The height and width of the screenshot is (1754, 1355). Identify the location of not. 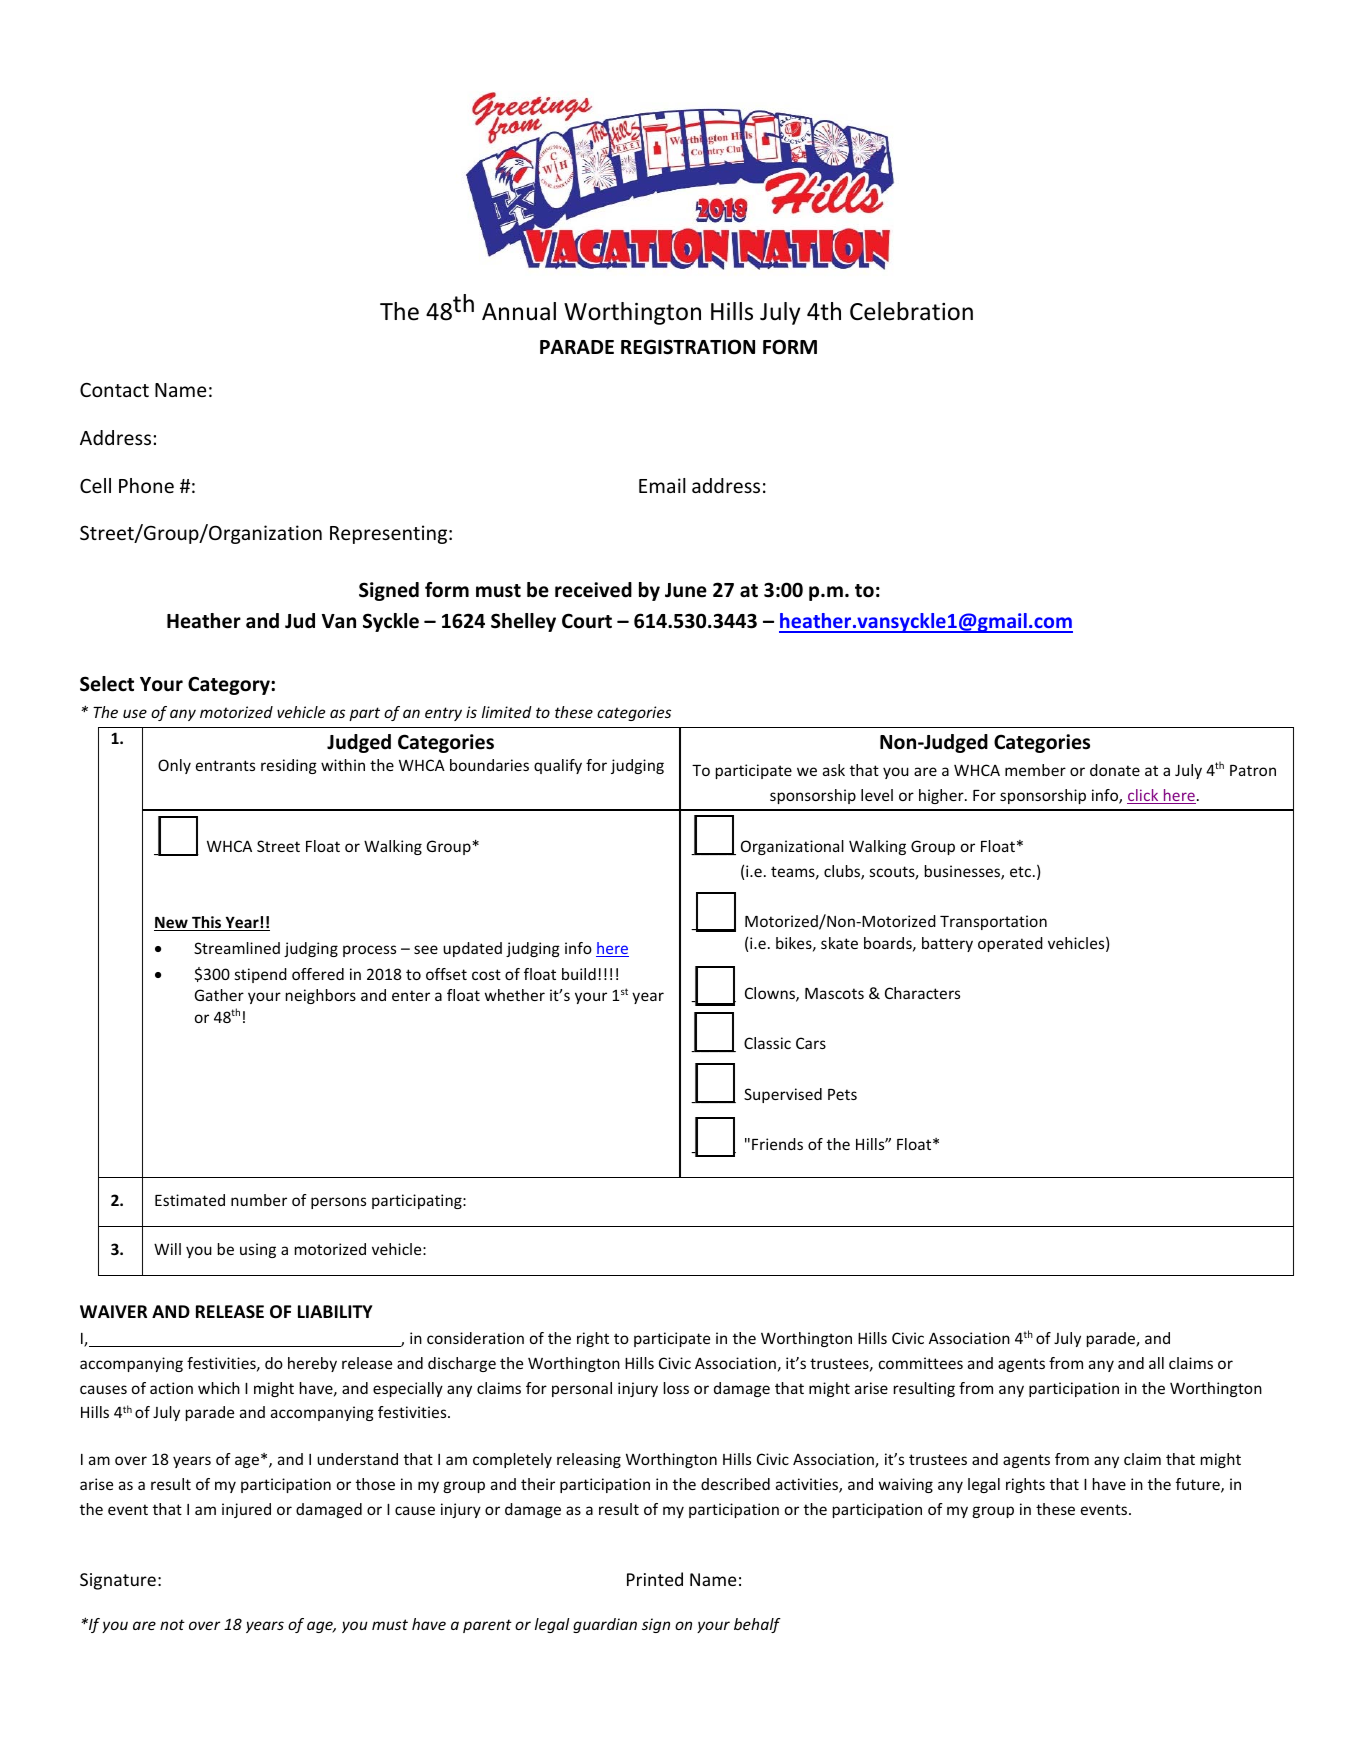
(172, 1624).
